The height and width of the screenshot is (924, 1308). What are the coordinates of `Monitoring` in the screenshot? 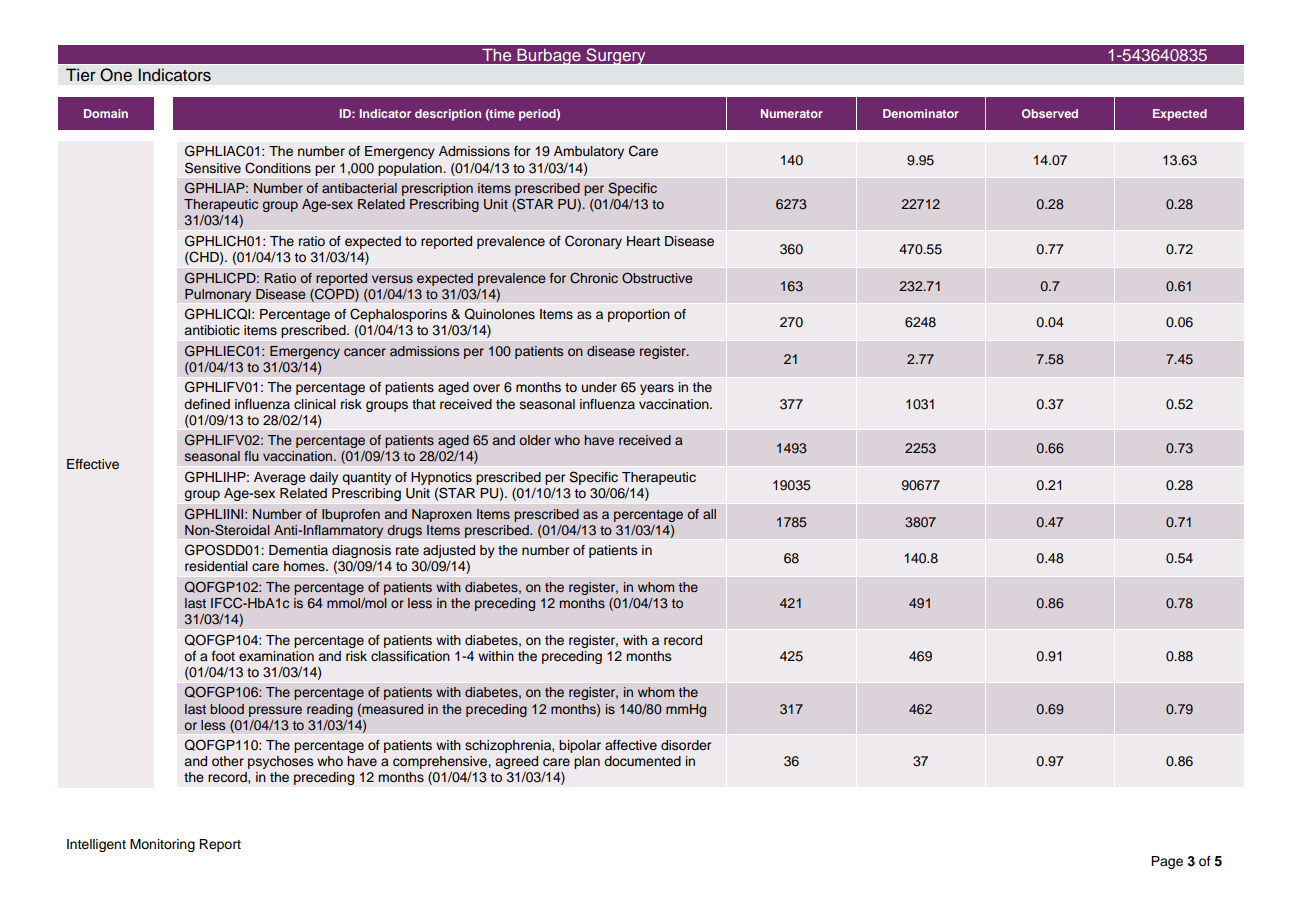 It's located at (162, 845).
